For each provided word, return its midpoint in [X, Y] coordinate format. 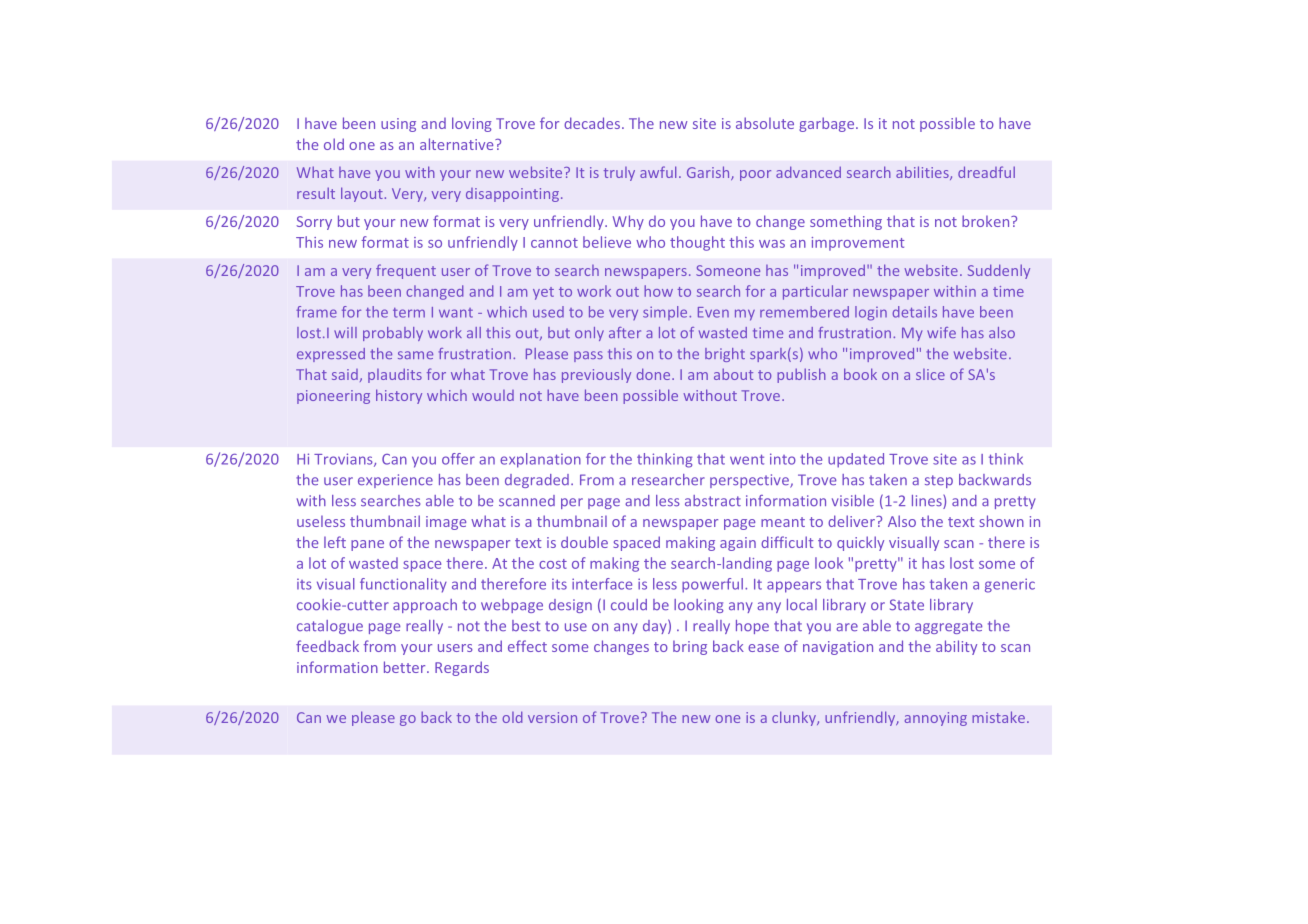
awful [658, 172]
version [552, 717]
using [398, 125]
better [406, 667]
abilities [923, 173]
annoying [936, 719]
